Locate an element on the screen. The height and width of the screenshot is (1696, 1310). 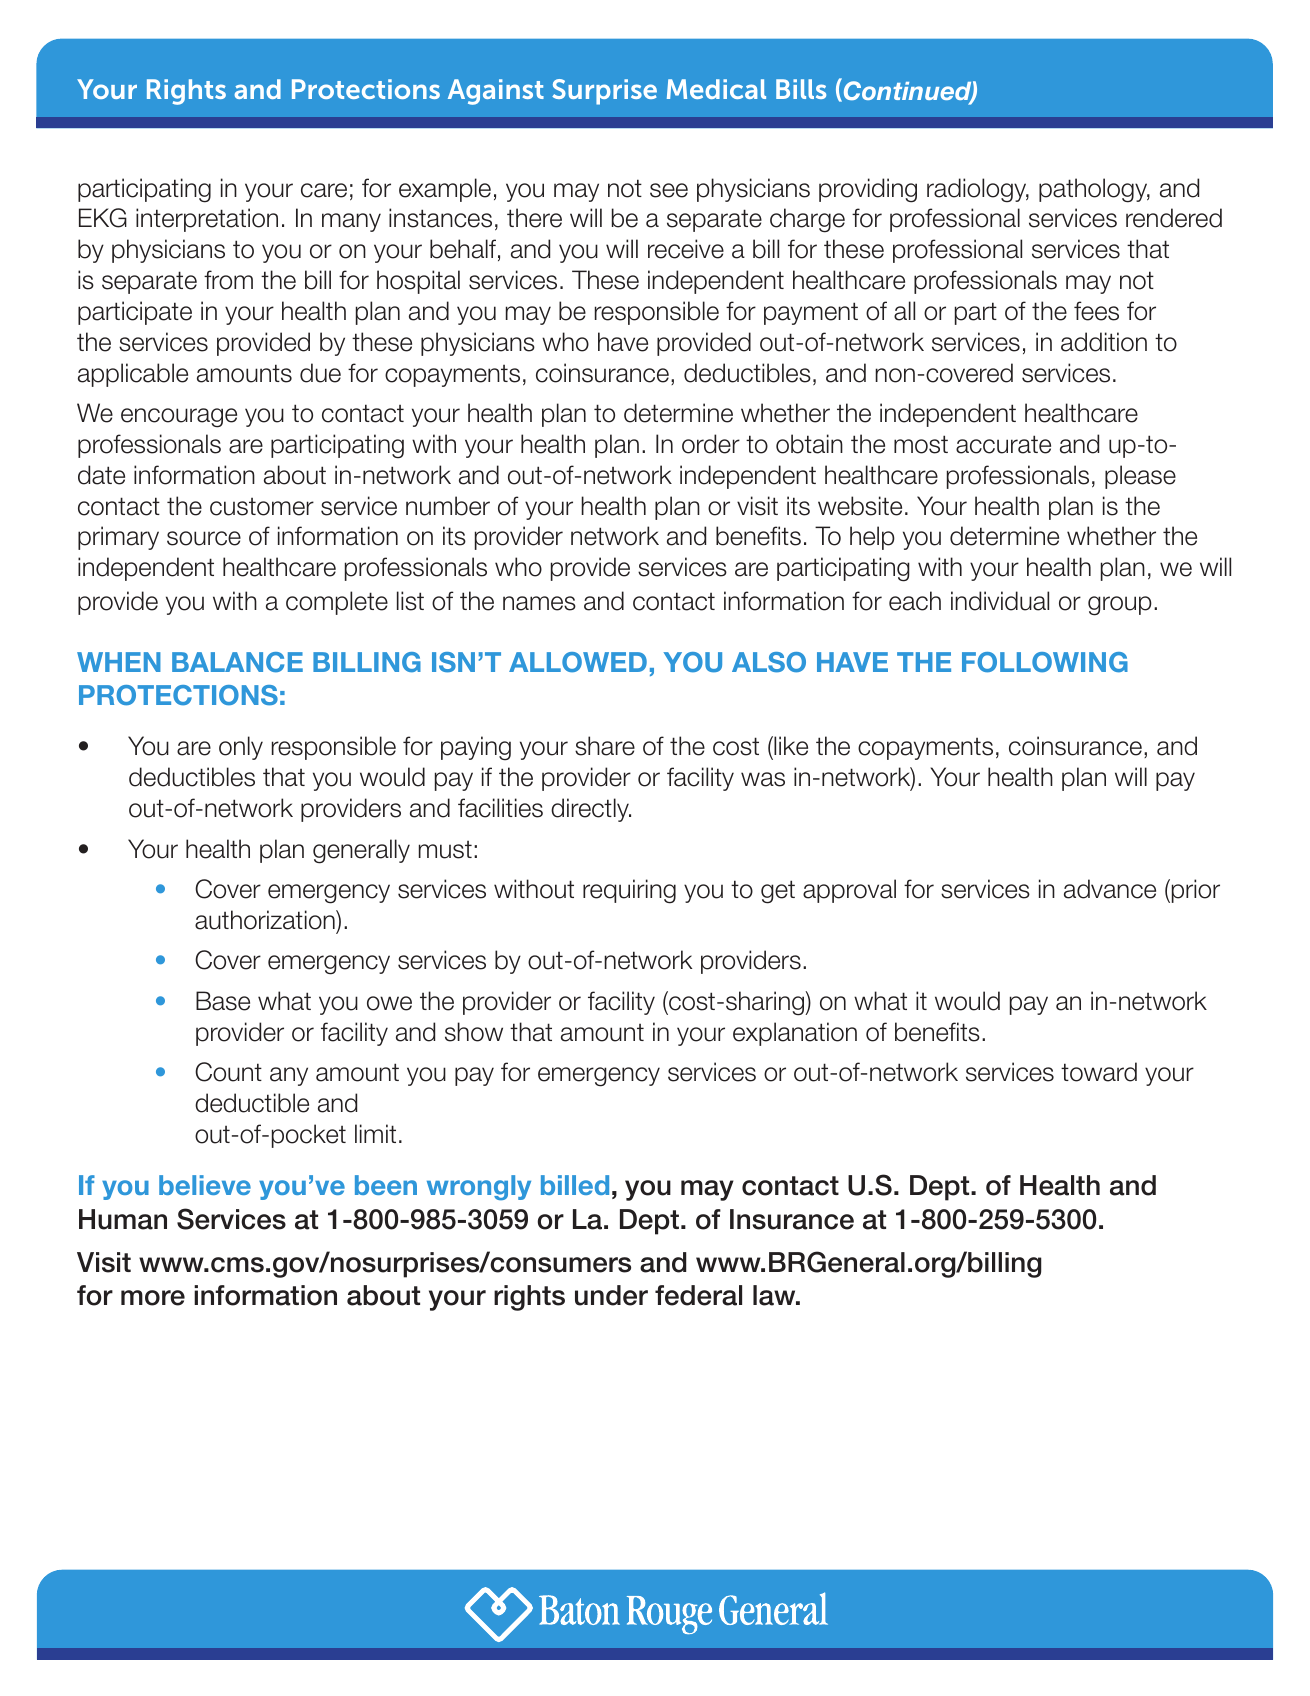
Medical is located at coordinates (716, 89).
